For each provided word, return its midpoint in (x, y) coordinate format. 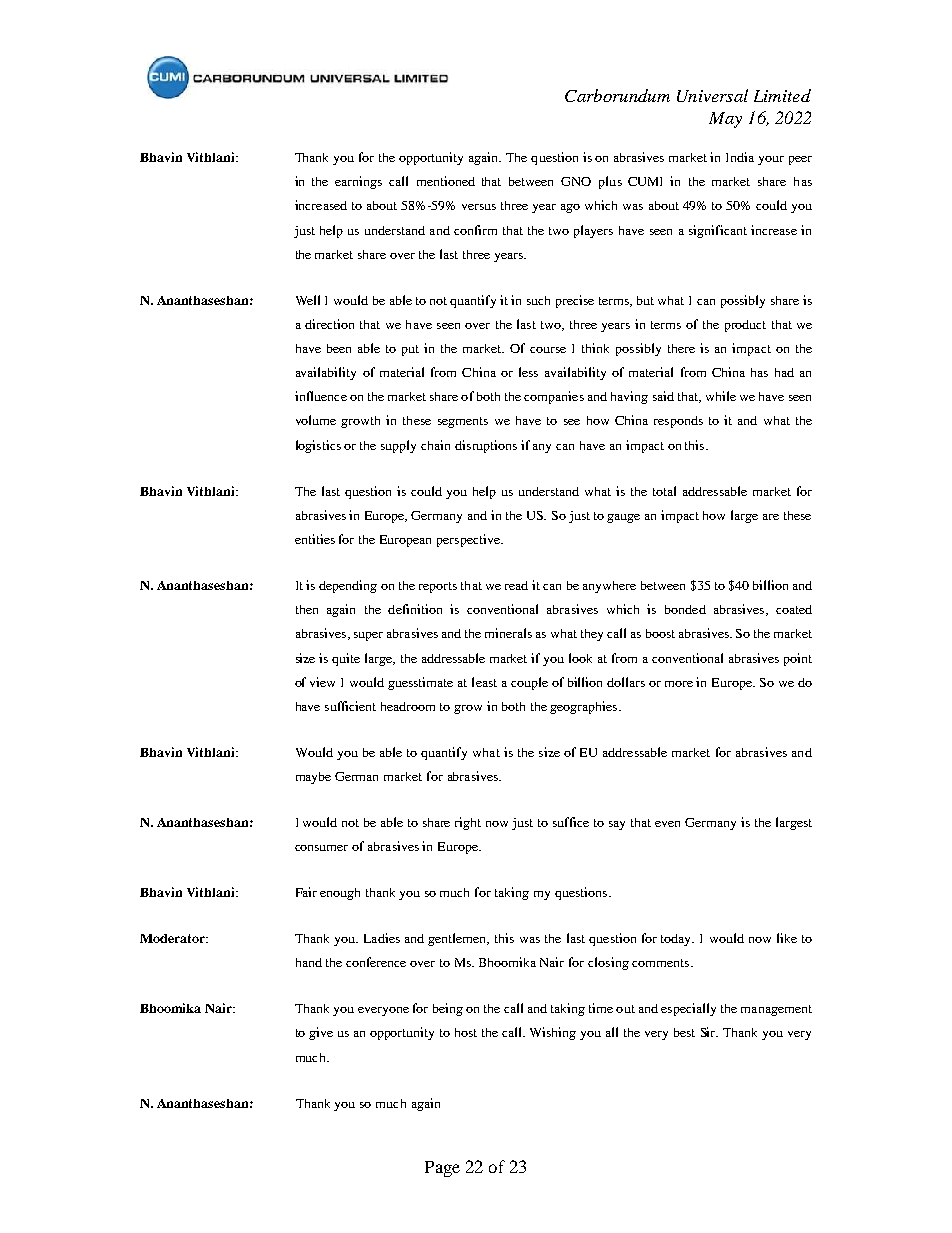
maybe (313, 778)
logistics (318, 446)
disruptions (486, 446)
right (468, 823)
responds (678, 422)
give (321, 1033)
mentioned (446, 181)
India (740, 157)
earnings (358, 182)
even (667, 824)
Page (442, 1169)
